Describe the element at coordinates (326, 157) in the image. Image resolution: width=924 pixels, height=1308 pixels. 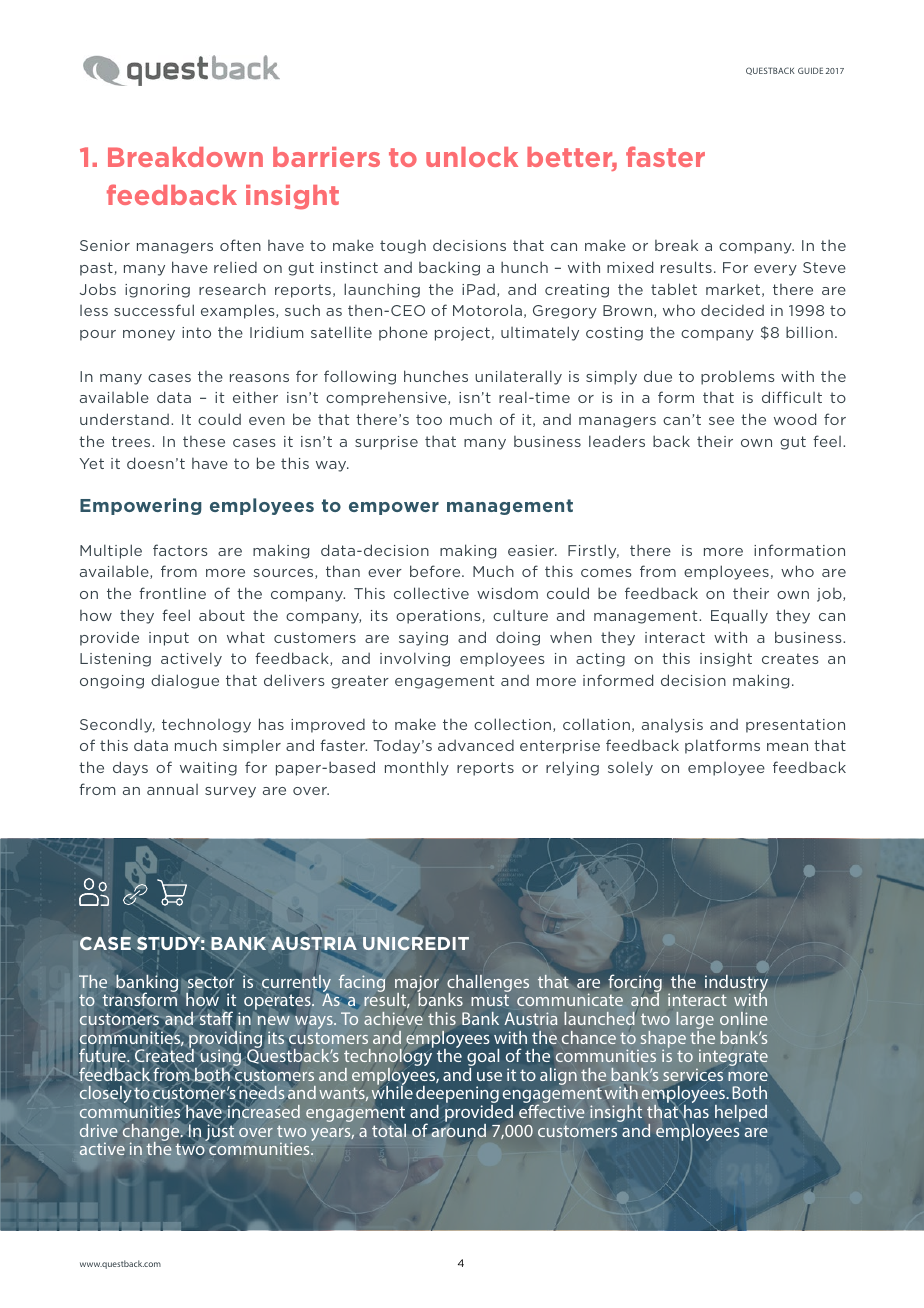
I see `barriers` at that location.
